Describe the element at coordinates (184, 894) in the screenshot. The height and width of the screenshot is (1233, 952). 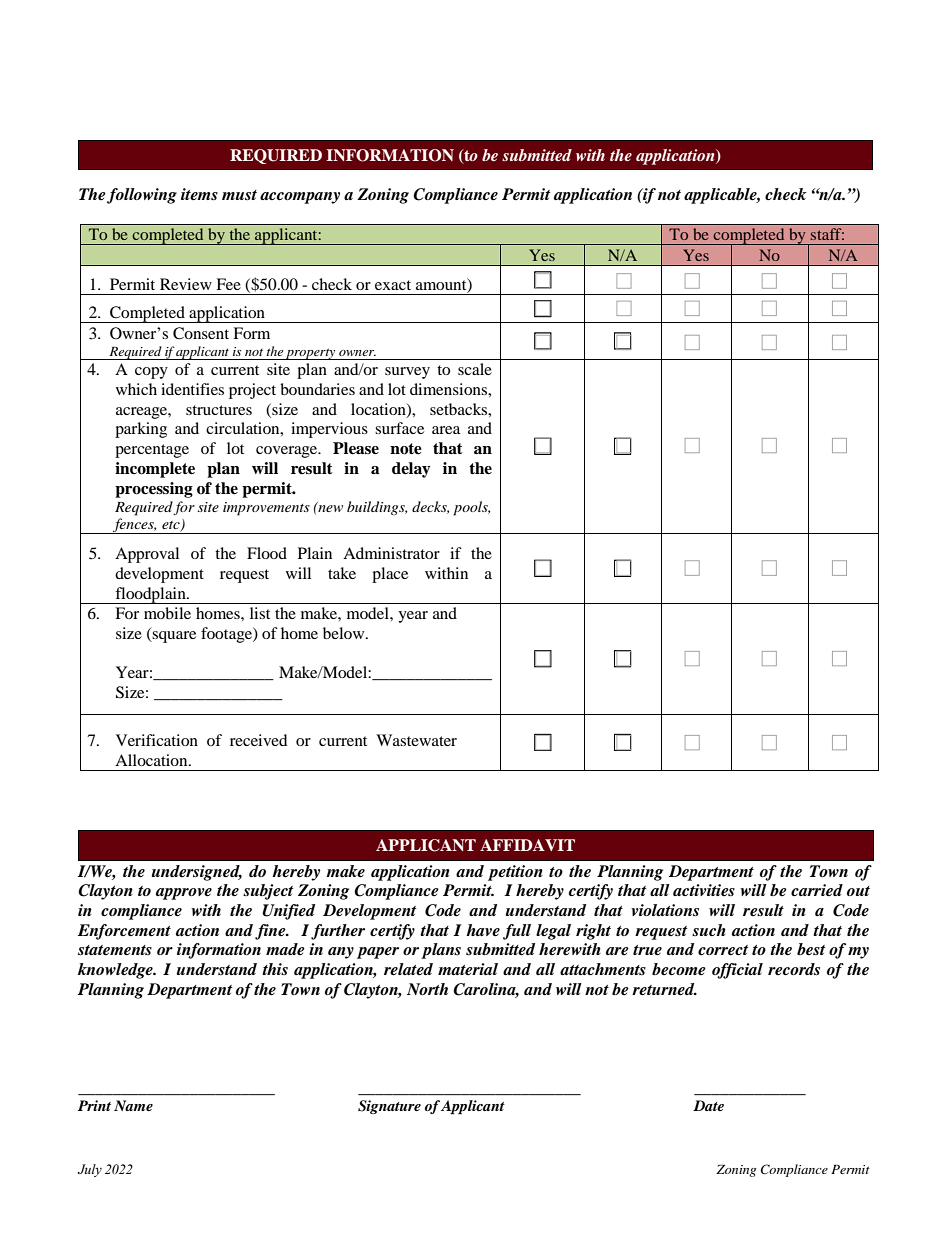
I see `approve` at that location.
